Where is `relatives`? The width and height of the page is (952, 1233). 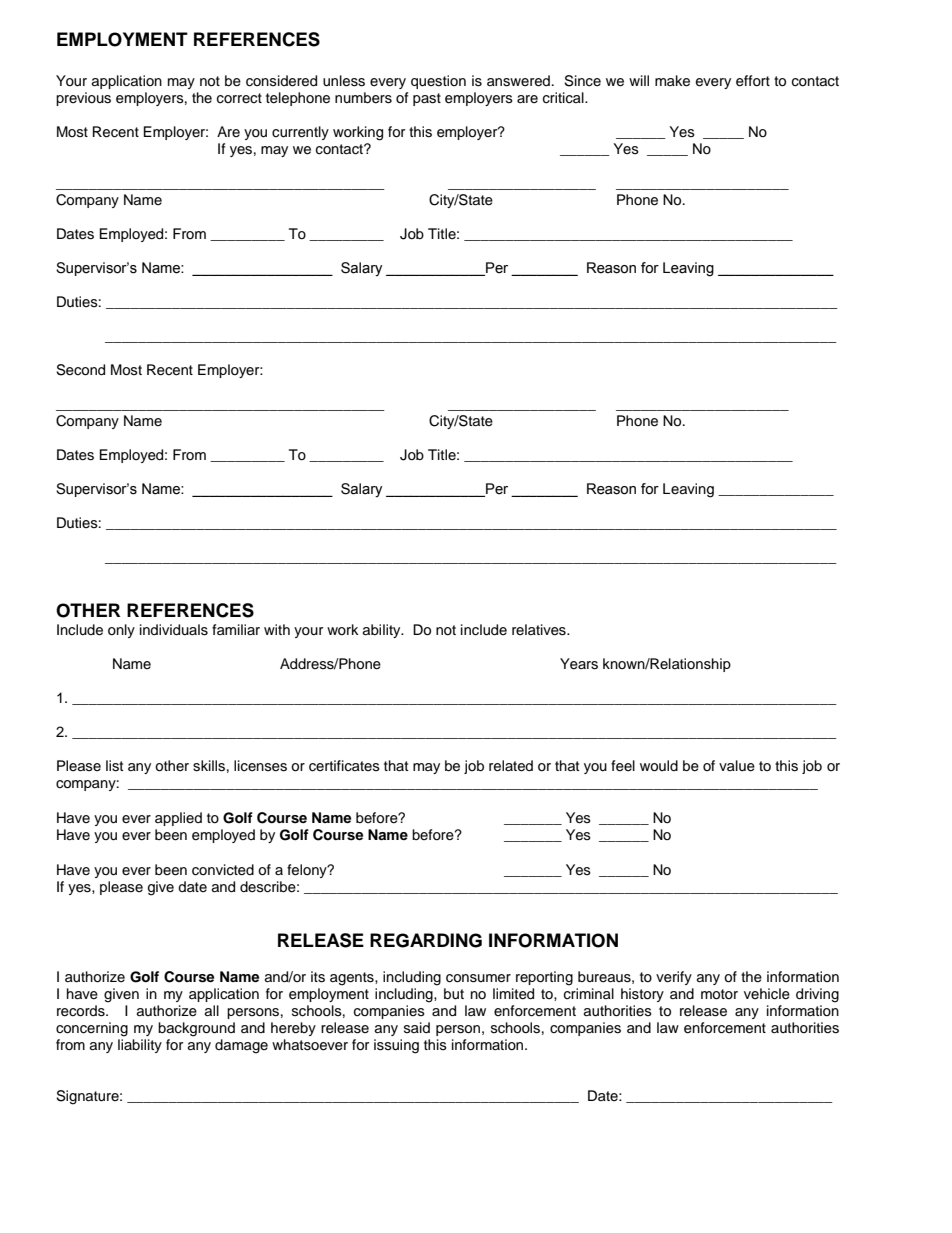 relatives is located at coordinates (540, 630).
